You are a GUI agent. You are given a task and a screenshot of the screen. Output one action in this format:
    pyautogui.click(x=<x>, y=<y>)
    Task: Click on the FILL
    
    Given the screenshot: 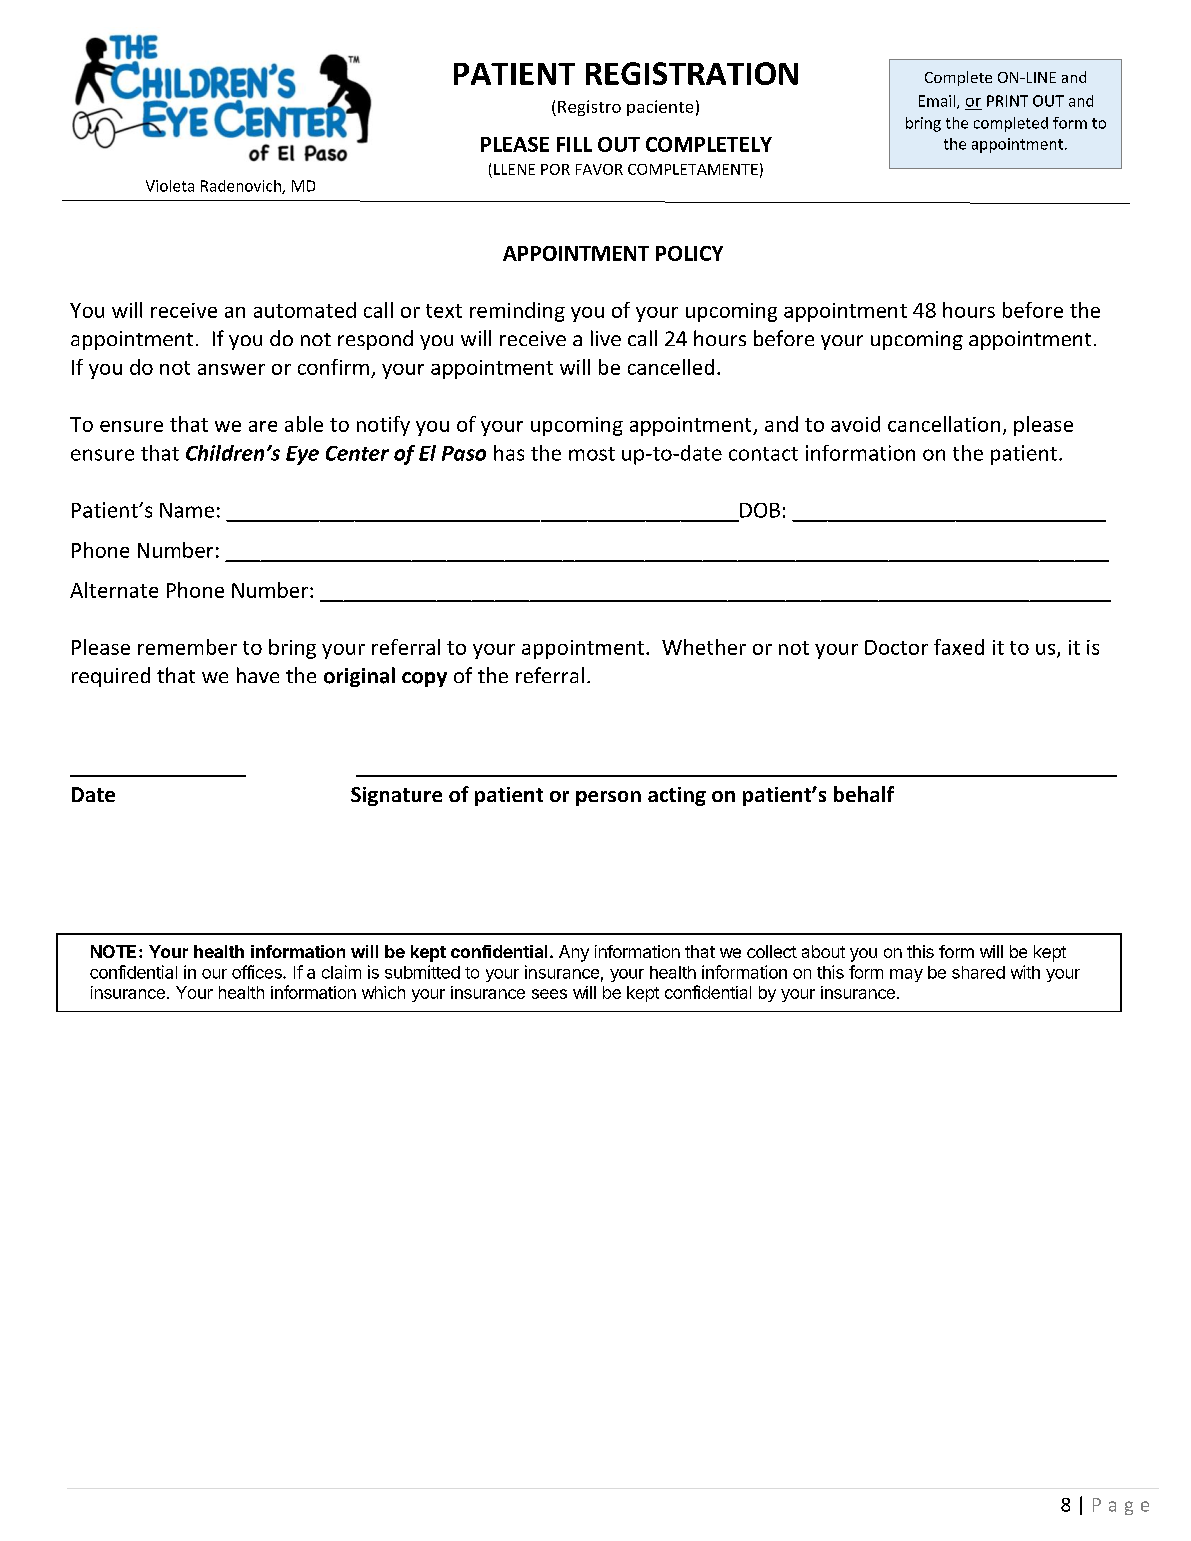 What is the action you would take?
    pyautogui.click(x=574, y=144)
